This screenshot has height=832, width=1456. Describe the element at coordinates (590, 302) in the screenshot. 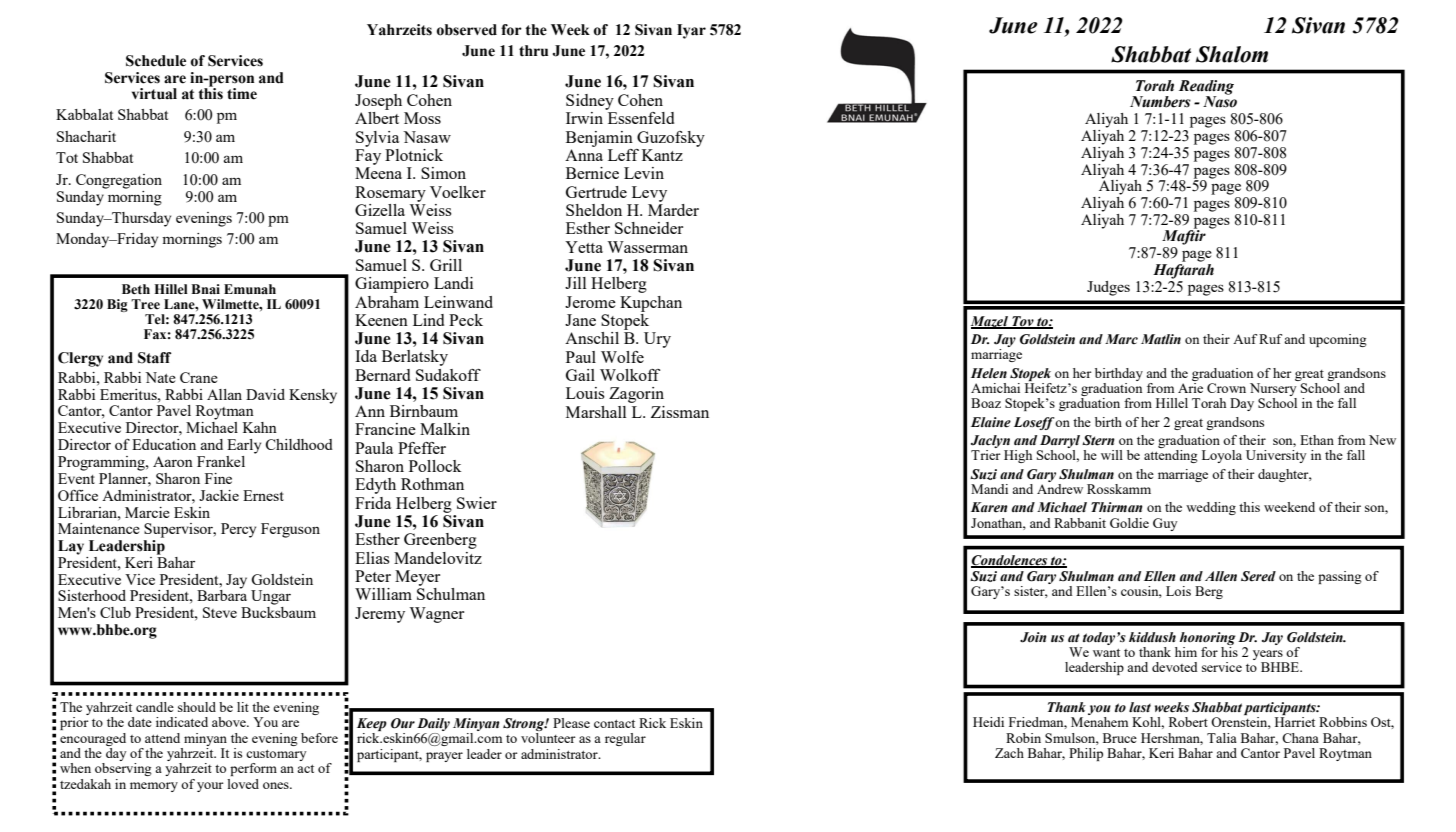

I see `Jerome` at that location.
